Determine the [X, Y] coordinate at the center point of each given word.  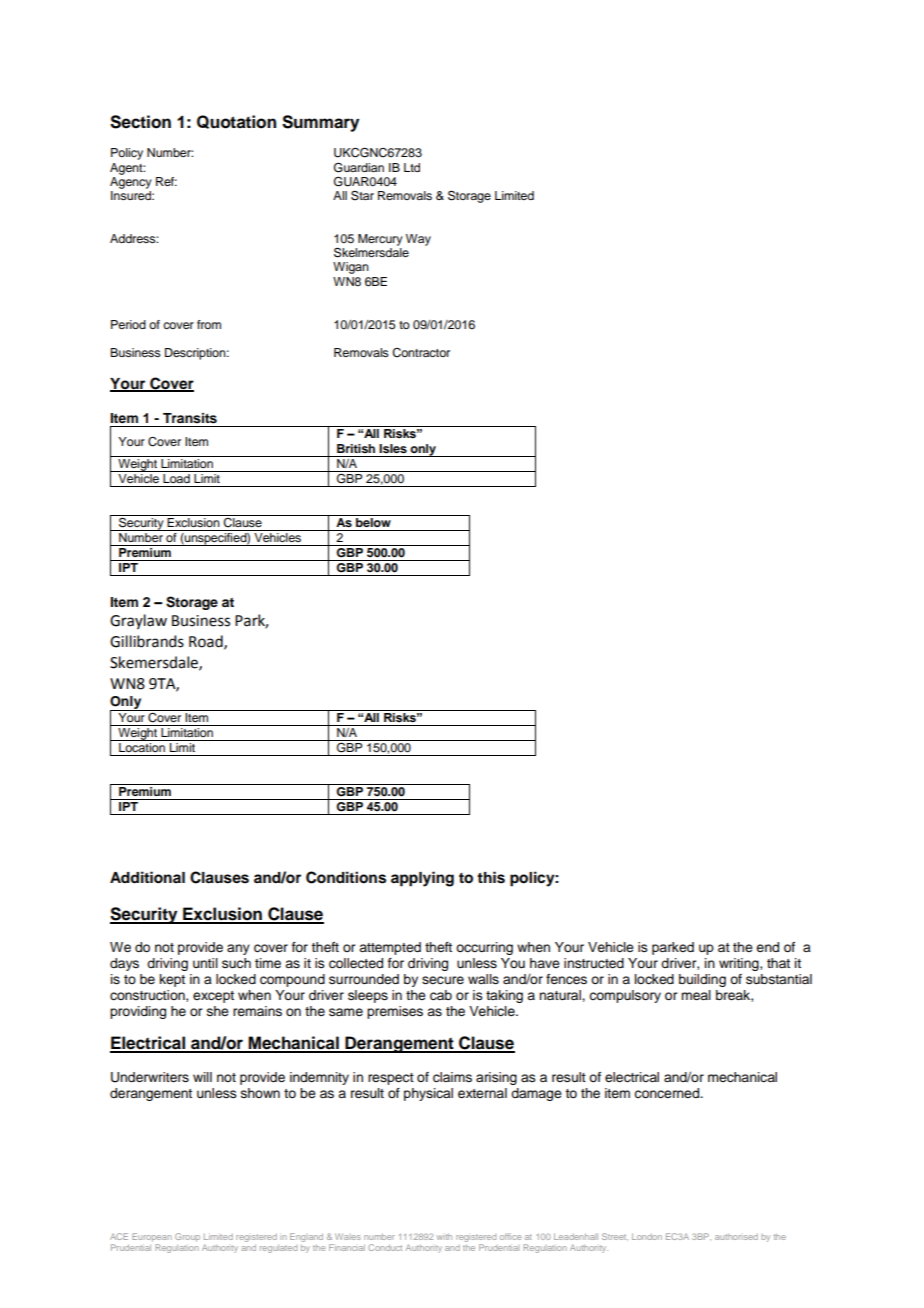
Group [187, 1237]
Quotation [236, 122]
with [444, 1237]
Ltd [412, 167]
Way [418, 240]
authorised [736, 1237]
